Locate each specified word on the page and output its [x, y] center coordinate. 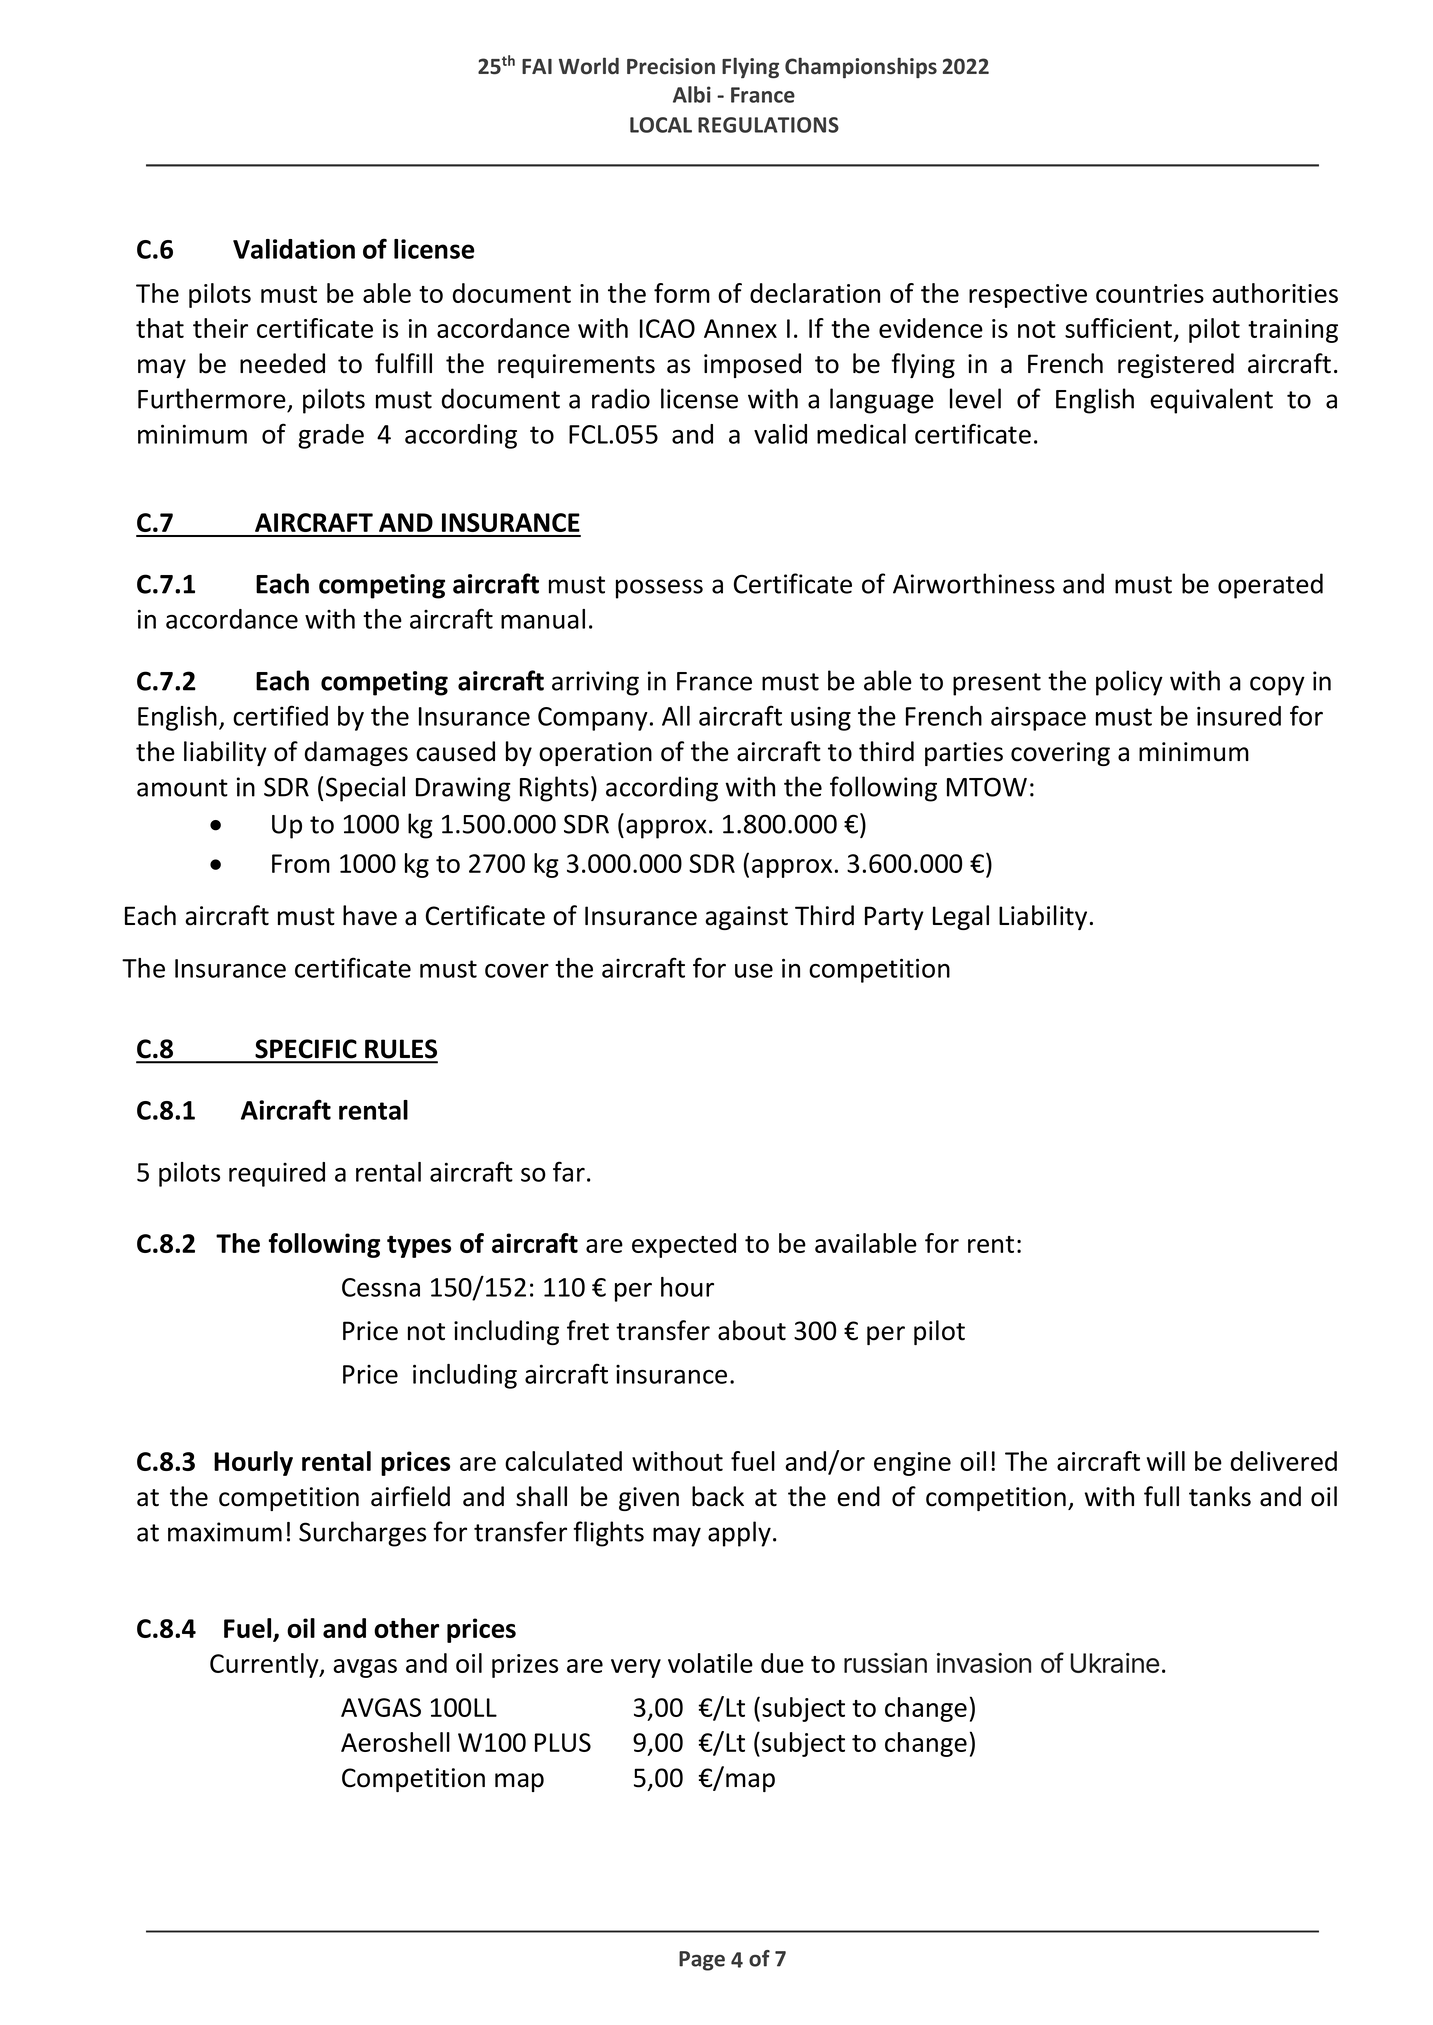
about [752, 1330]
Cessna [381, 1287]
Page [702, 1961]
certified [280, 715]
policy [1129, 683]
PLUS [563, 1742]
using [821, 719]
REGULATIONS [768, 125]
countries [1150, 293]
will [1166, 1461]
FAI [537, 66]
